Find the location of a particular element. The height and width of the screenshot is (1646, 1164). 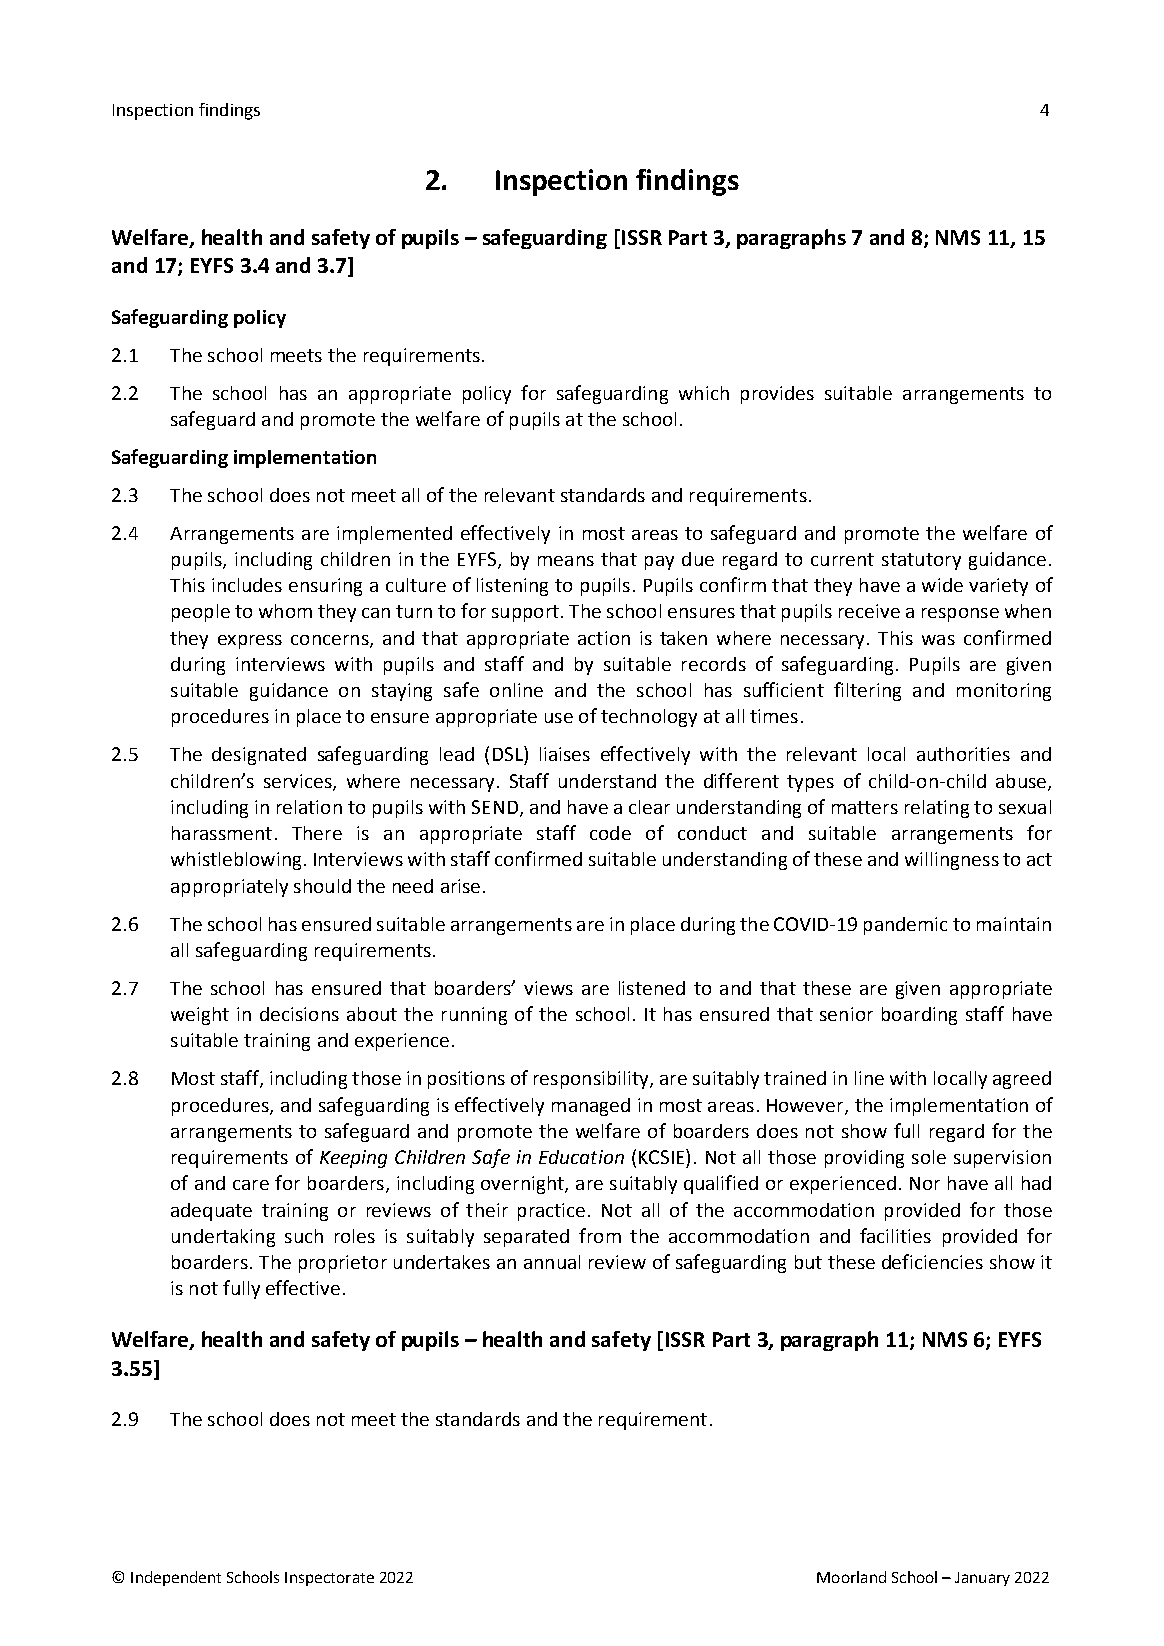

Moorland is located at coordinates (851, 1577).
